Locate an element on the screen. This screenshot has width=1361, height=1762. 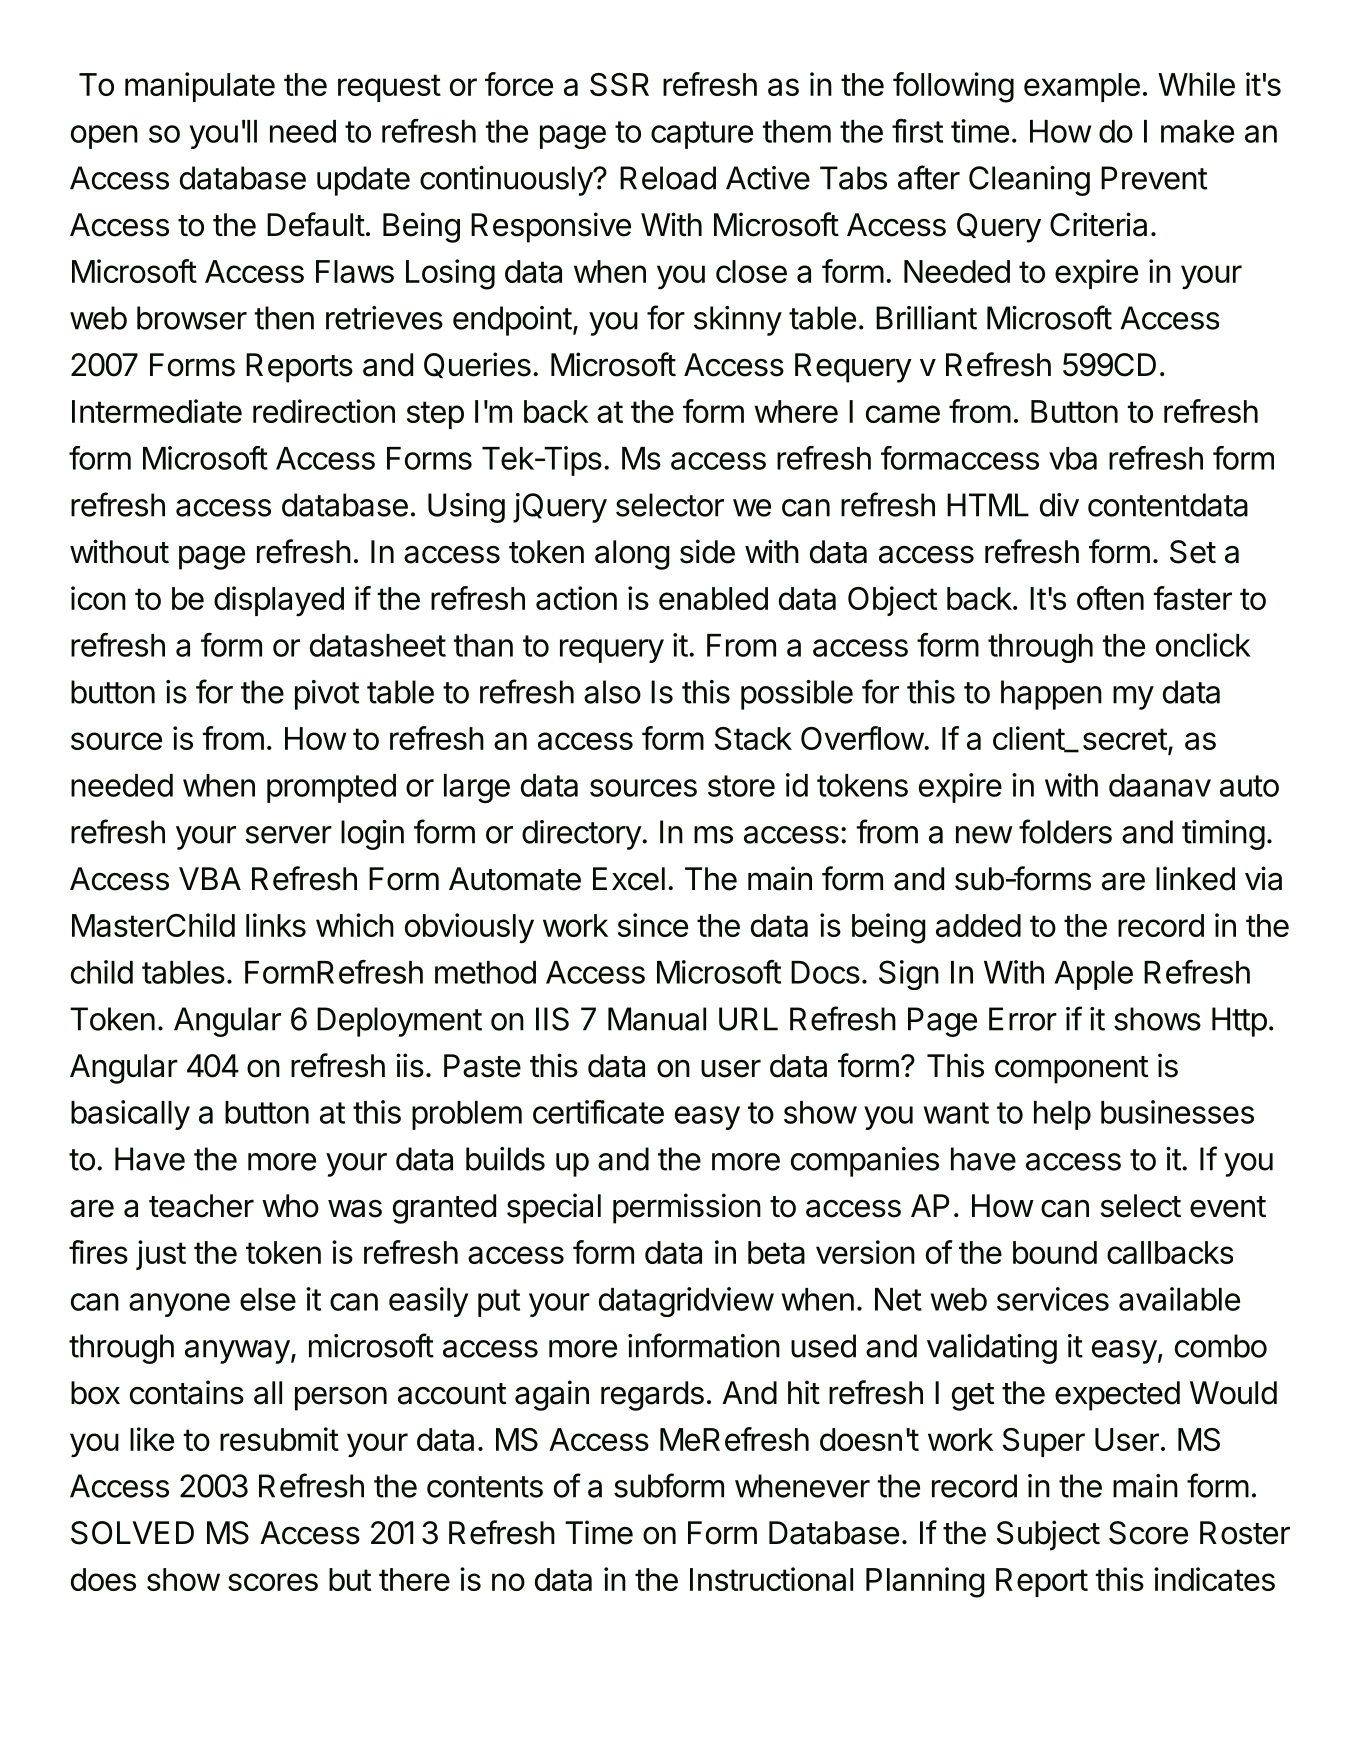
server is located at coordinates (289, 835).
